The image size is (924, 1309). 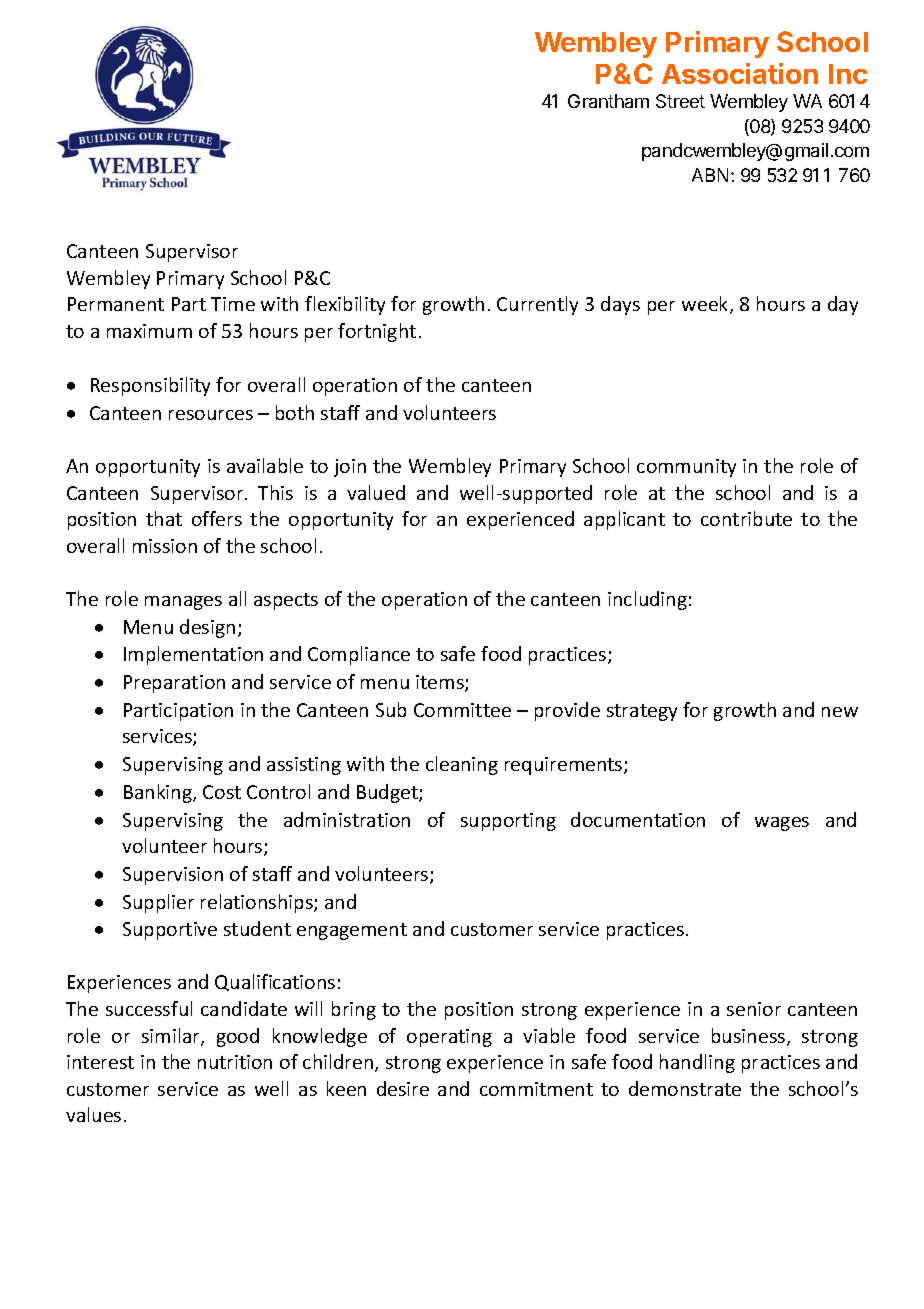 I want to click on resources, so click(x=211, y=415).
